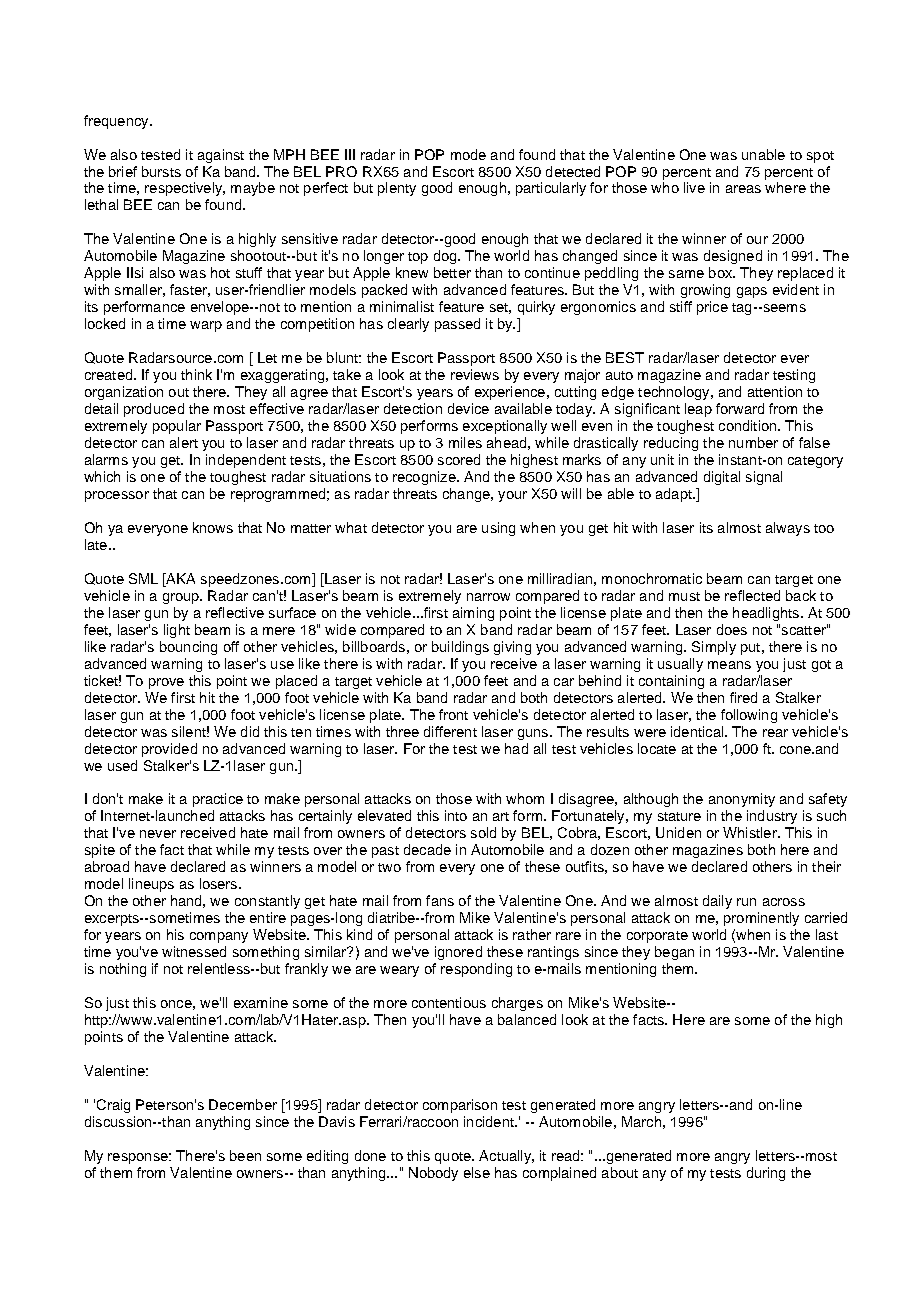 Image resolution: width=924 pixels, height=1308 pixels. Describe the element at coordinates (764, 478) in the screenshot. I see `signal` at that location.
